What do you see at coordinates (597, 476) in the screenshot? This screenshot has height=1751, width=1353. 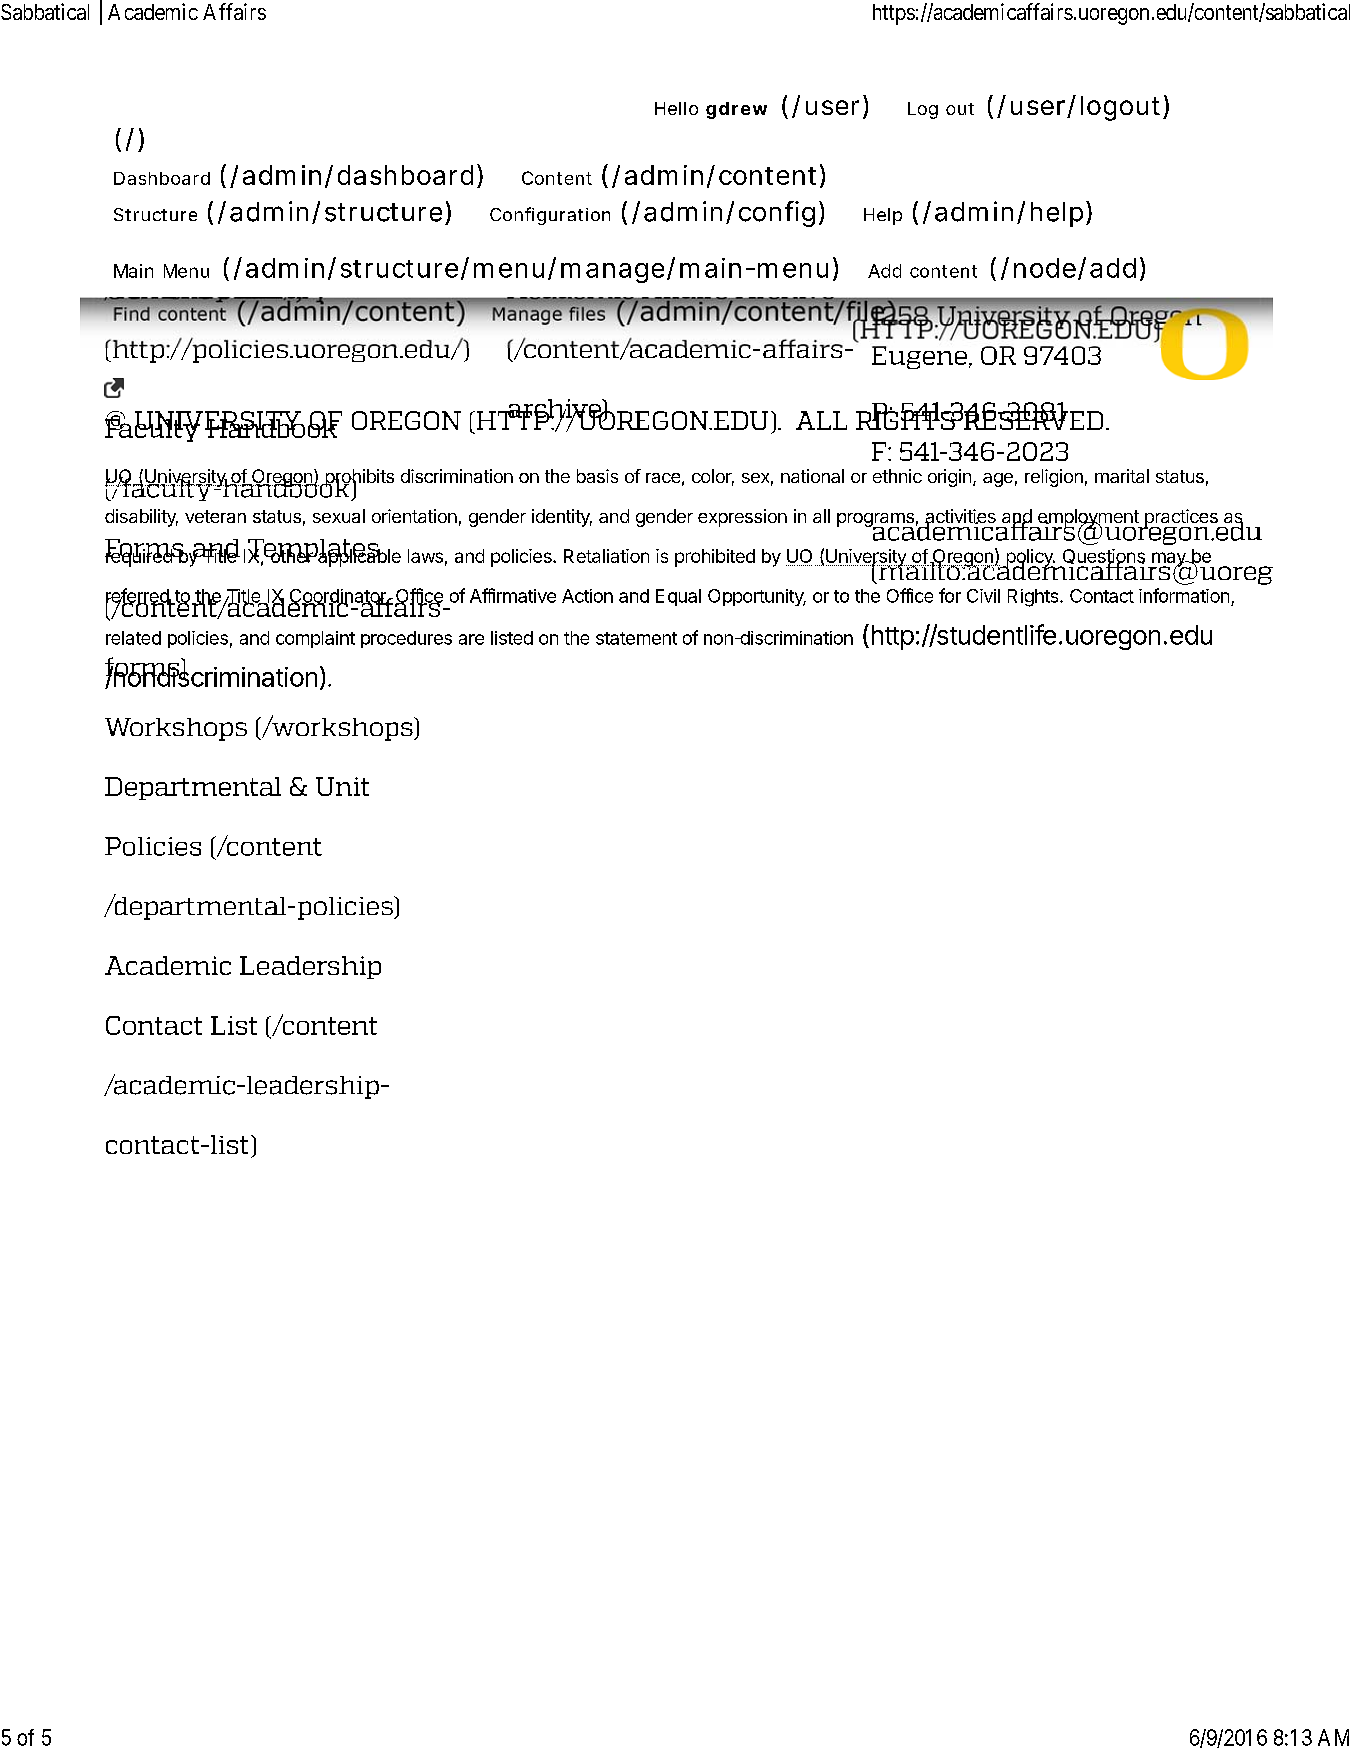 I see `basis` at bounding box center [597, 476].
